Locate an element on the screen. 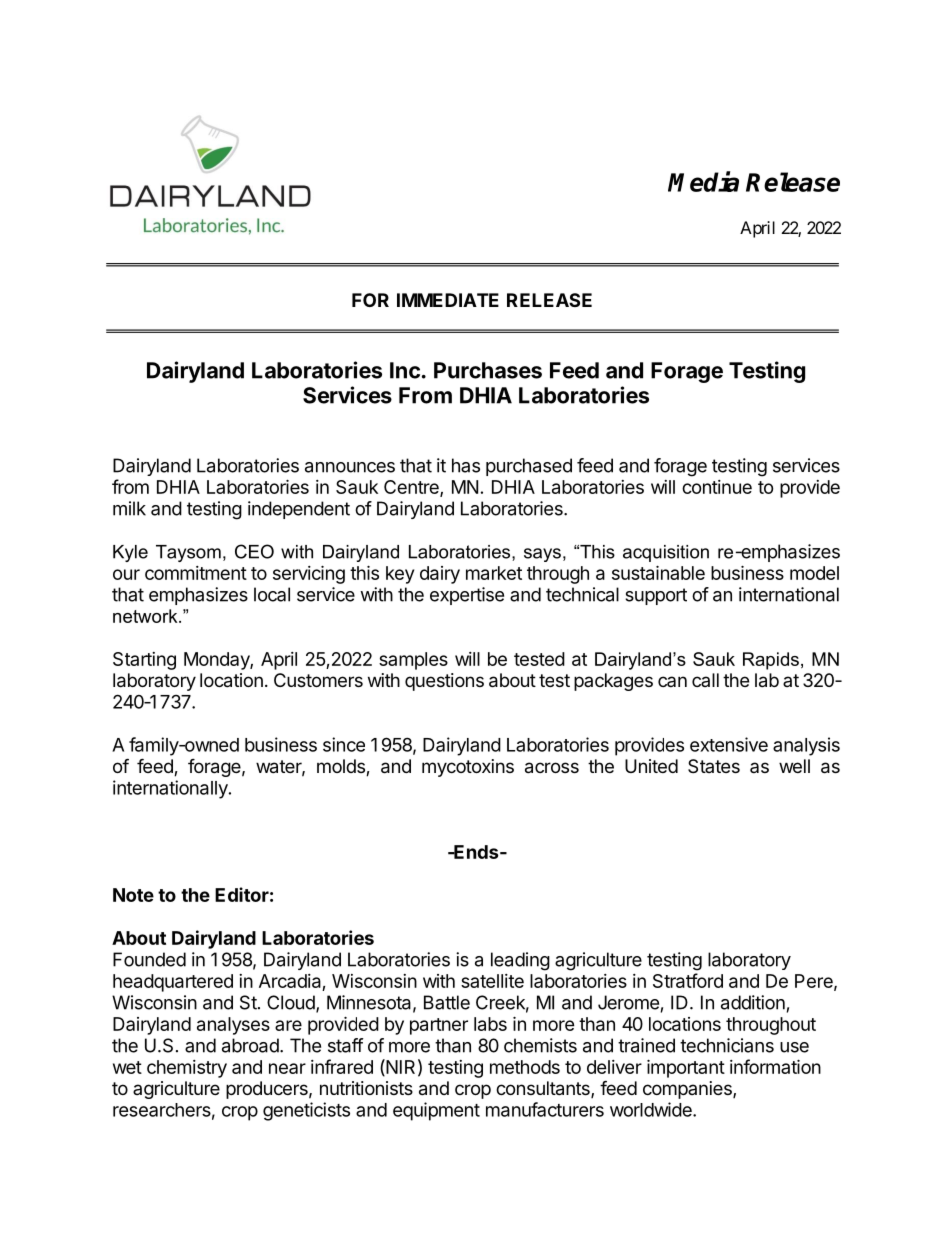 This screenshot has height=1233, width=952. molds is located at coordinates (342, 767).
